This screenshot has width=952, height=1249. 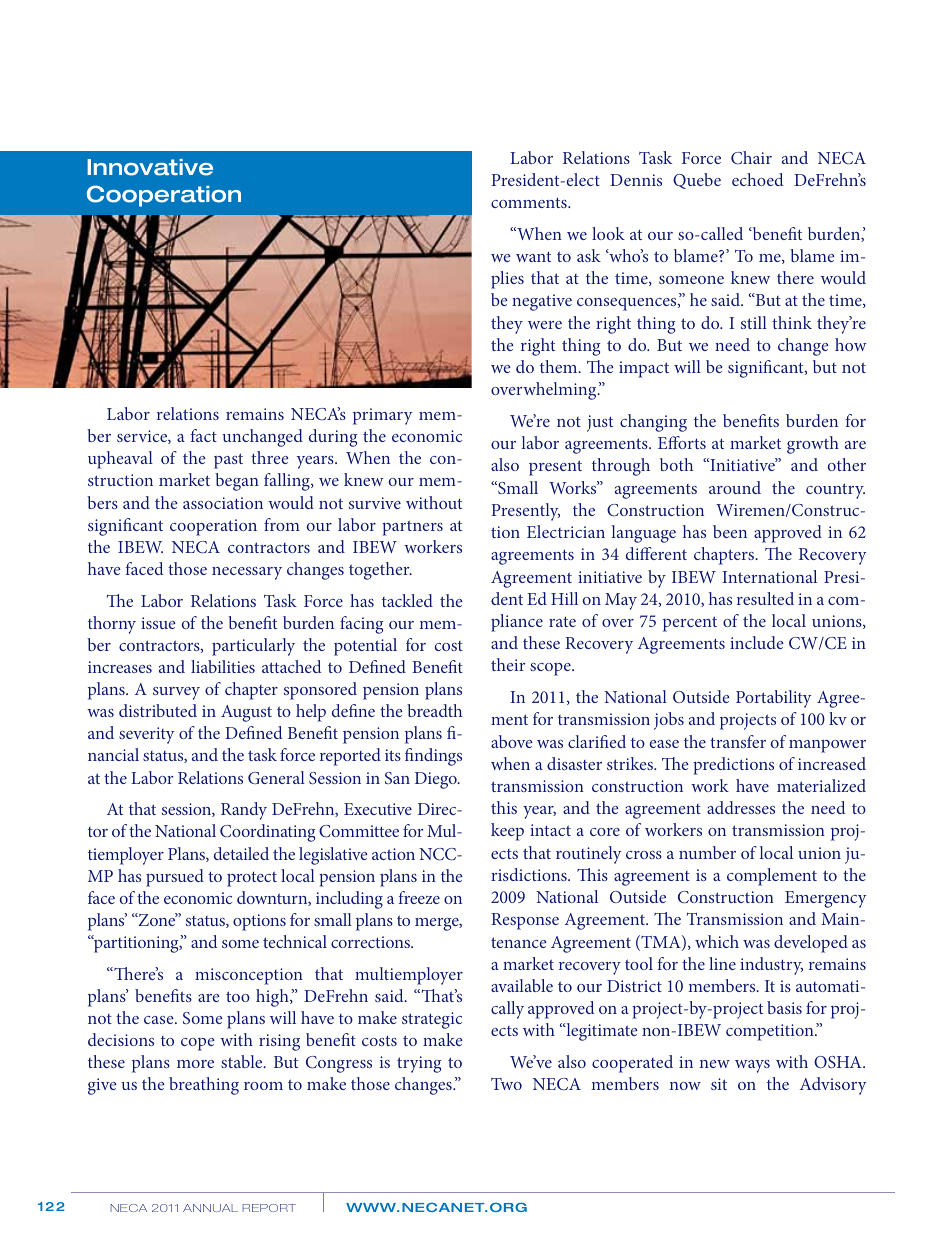 I want to click on echoed, so click(x=758, y=179).
